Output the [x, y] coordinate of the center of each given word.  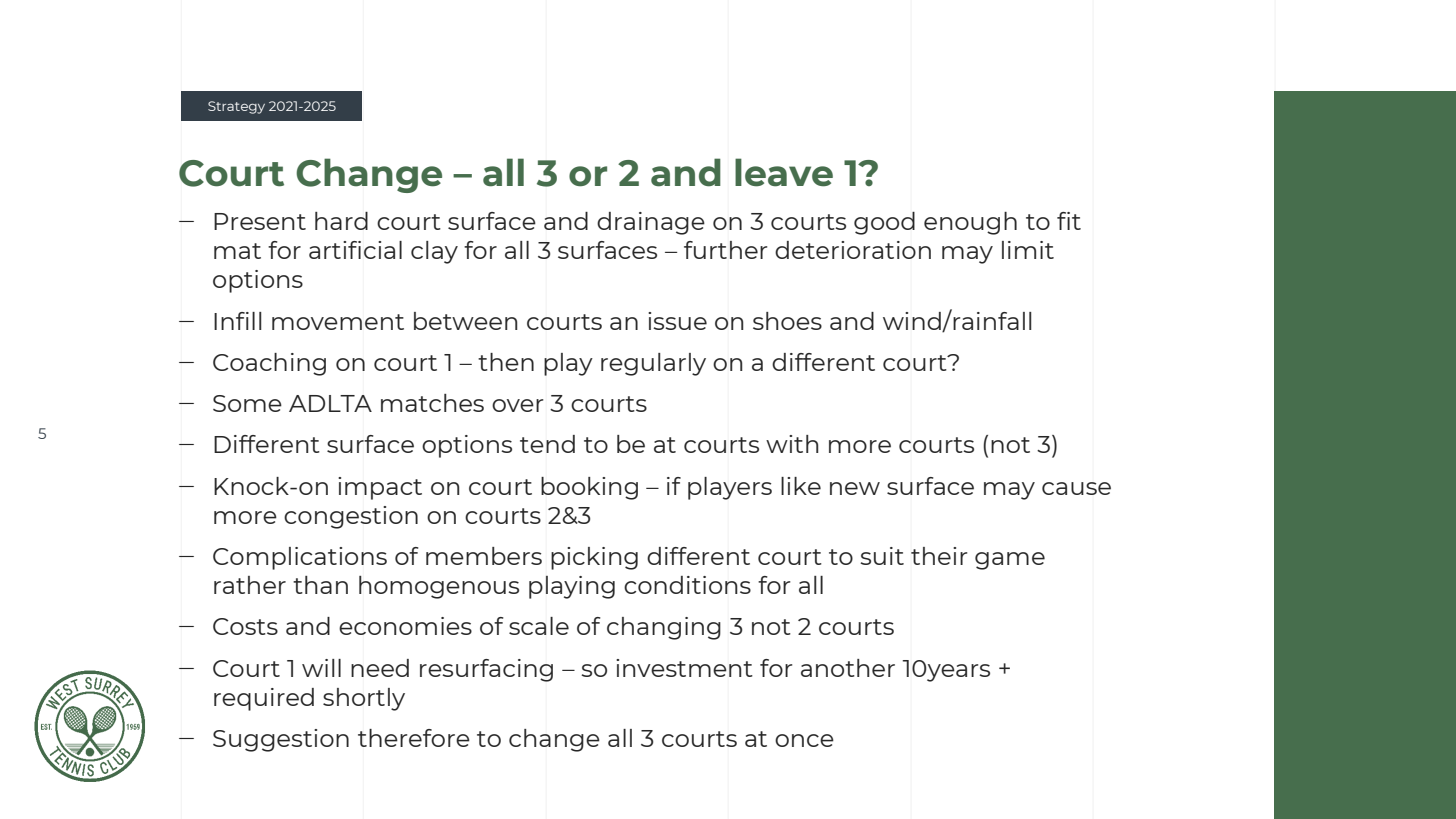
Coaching [269, 364]
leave [784, 172]
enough [970, 223]
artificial [355, 250]
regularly [653, 364]
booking [589, 488]
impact [380, 488]
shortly [364, 699]
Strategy [236, 107]
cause [1076, 488]
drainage [651, 223]
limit [1028, 250]
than [320, 585]
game [1010, 561]
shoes [787, 321]
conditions [687, 585]
